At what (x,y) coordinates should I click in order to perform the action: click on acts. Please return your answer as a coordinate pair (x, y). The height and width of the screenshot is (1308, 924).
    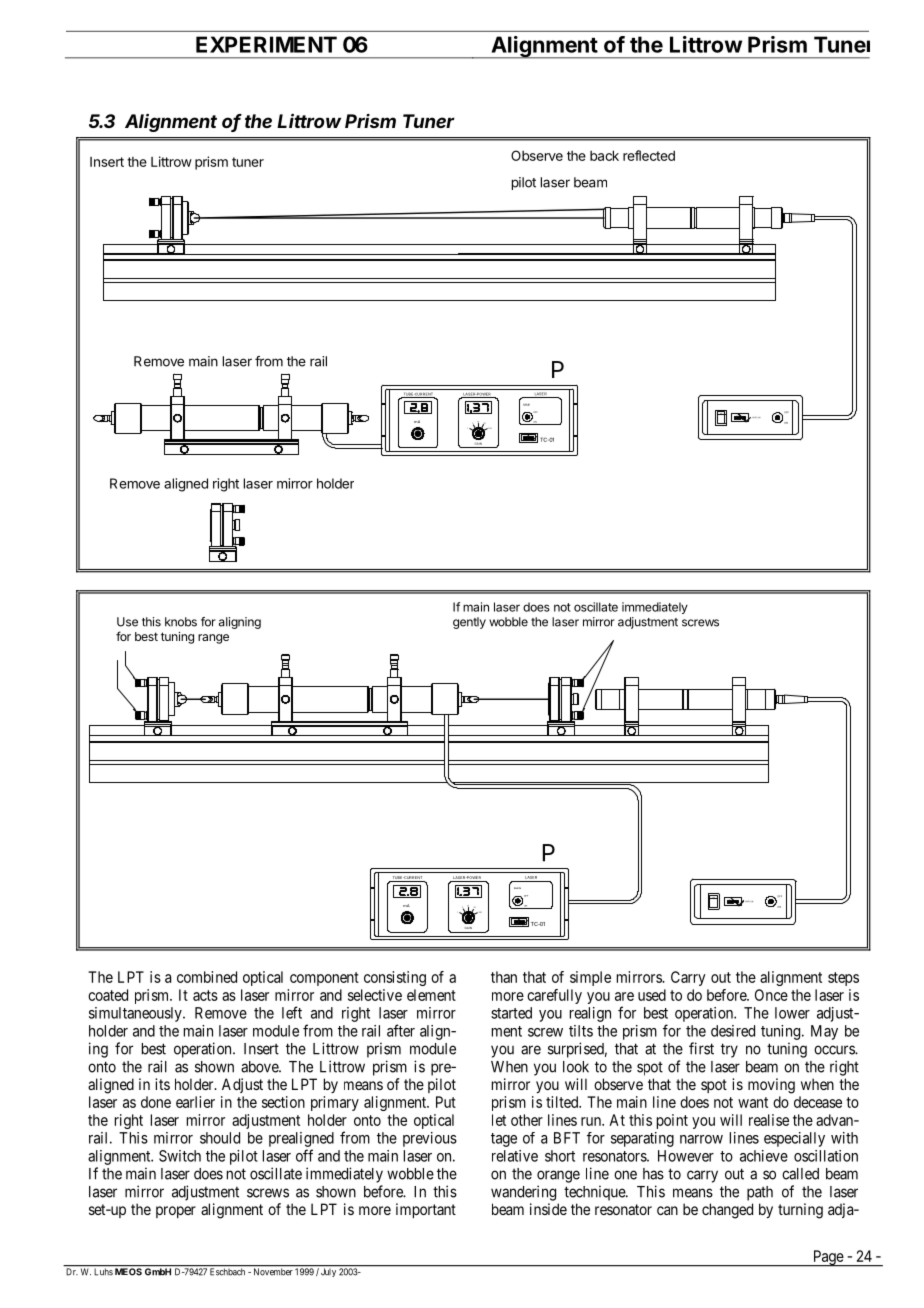
    Looking at the image, I should click on (205, 995).
